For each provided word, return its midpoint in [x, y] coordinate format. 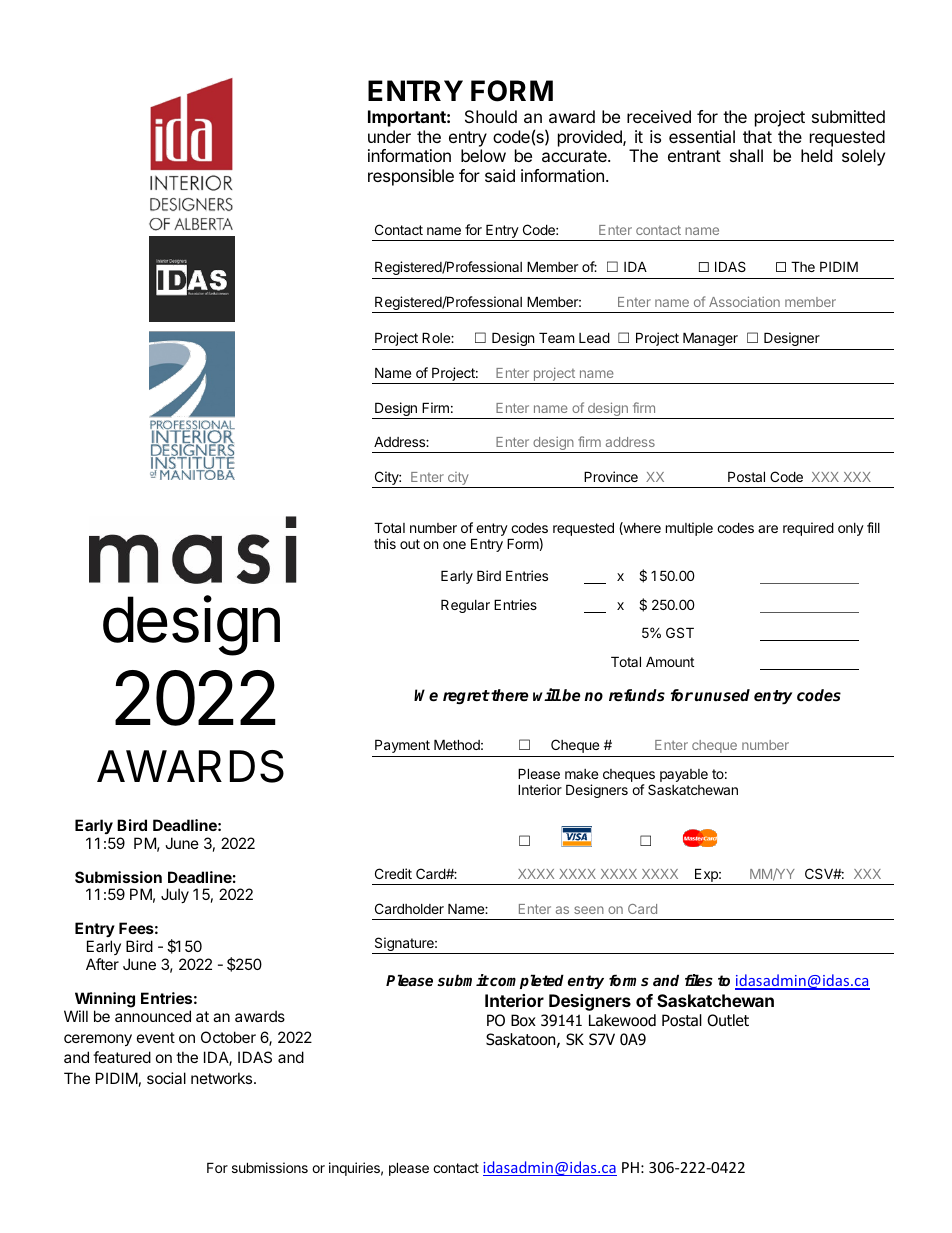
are [768, 529]
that [757, 136]
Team [556, 337]
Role [437, 337]
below [483, 155]
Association [744, 301]
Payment [402, 746]
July [175, 895]
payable [684, 775]
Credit [393, 873]
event [156, 1037]
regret [466, 697]
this [385, 543]
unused [722, 695]
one [454, 545]
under [389, 136]
